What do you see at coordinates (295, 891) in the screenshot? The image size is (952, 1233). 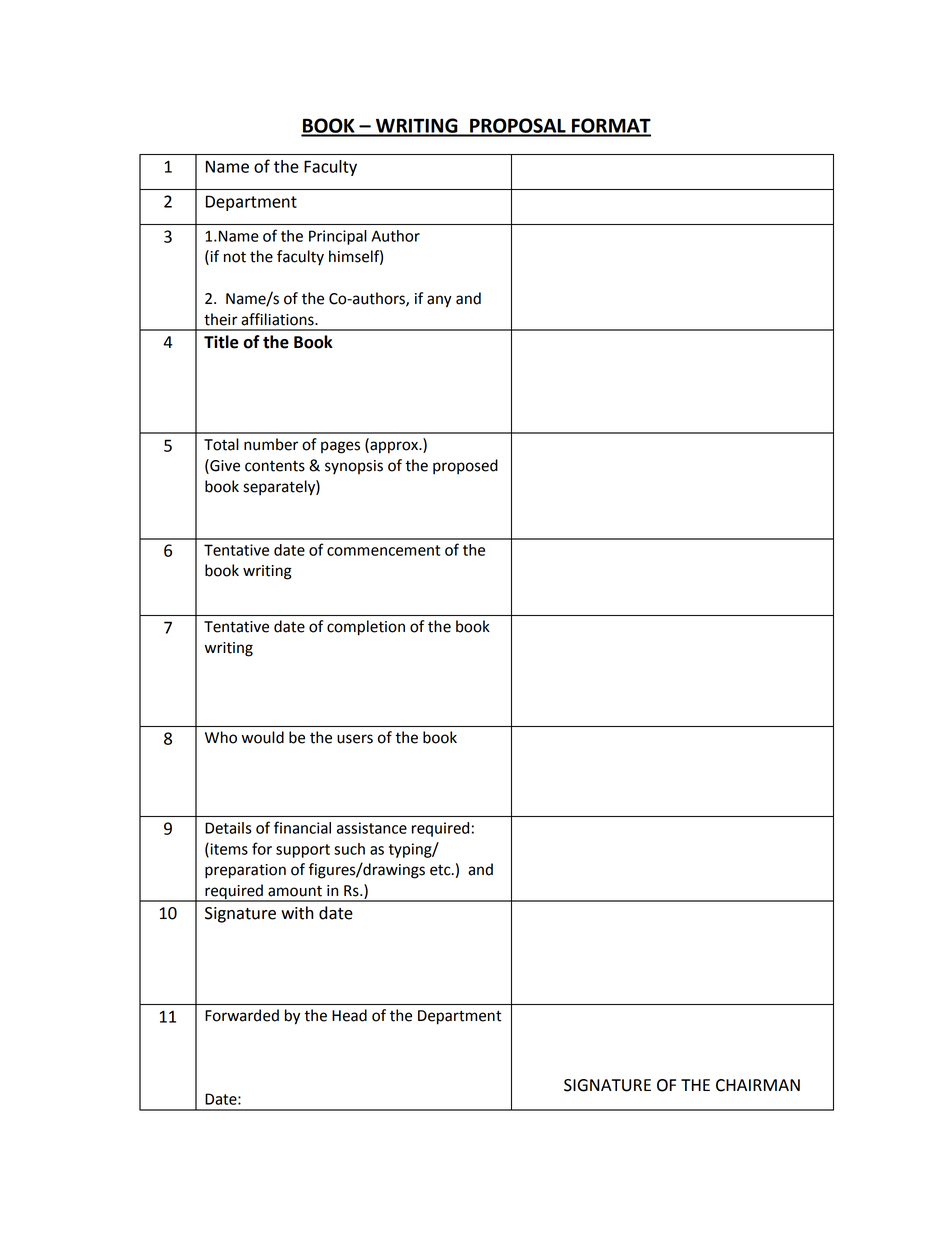 I see `amount` at bounding box center [295, 891].
